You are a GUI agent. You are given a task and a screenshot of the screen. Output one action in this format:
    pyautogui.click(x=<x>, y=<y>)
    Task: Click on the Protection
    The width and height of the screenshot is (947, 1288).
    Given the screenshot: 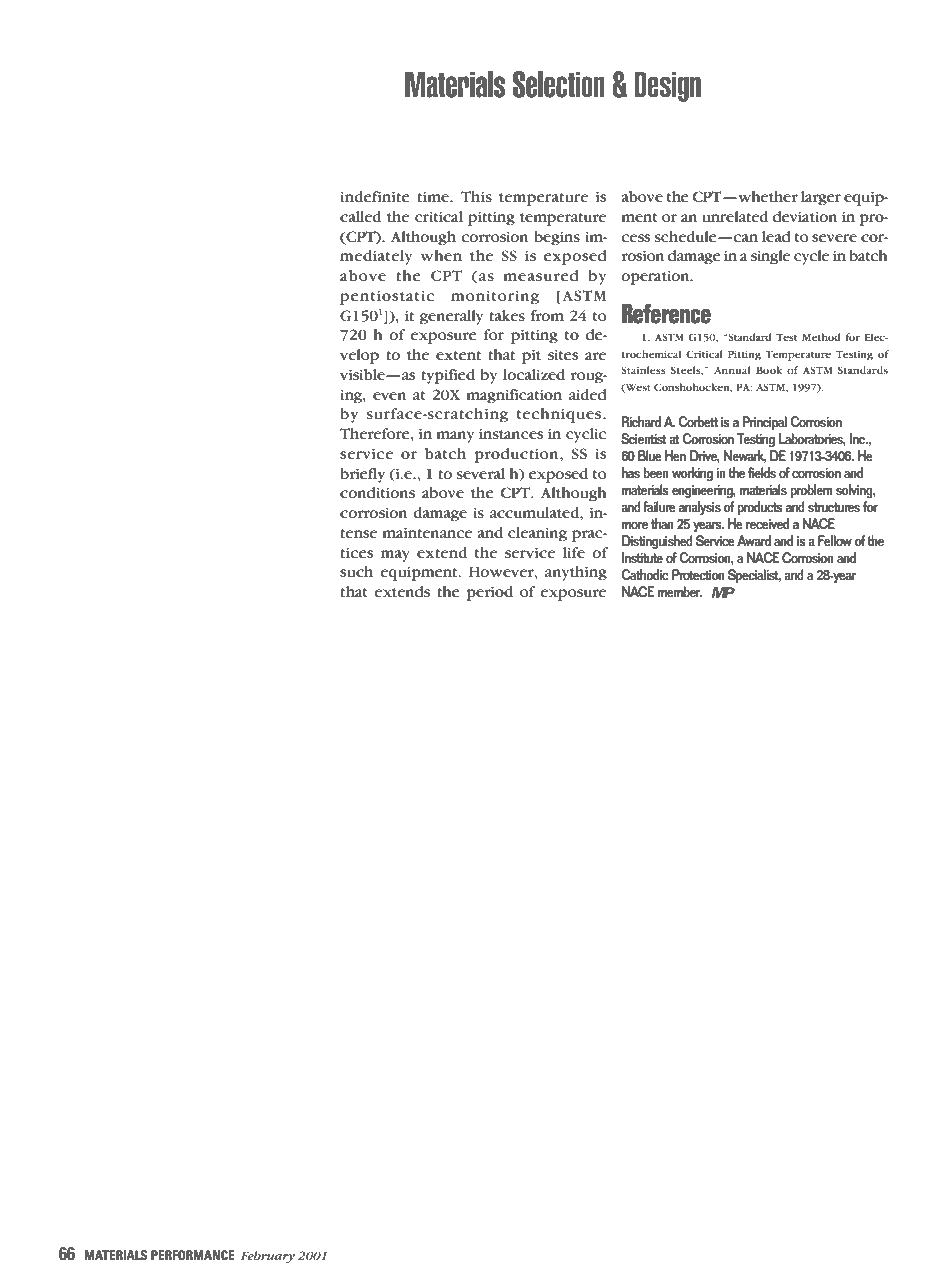 What is the action you would take?
    pyautogui.click(x=698, y=575)
